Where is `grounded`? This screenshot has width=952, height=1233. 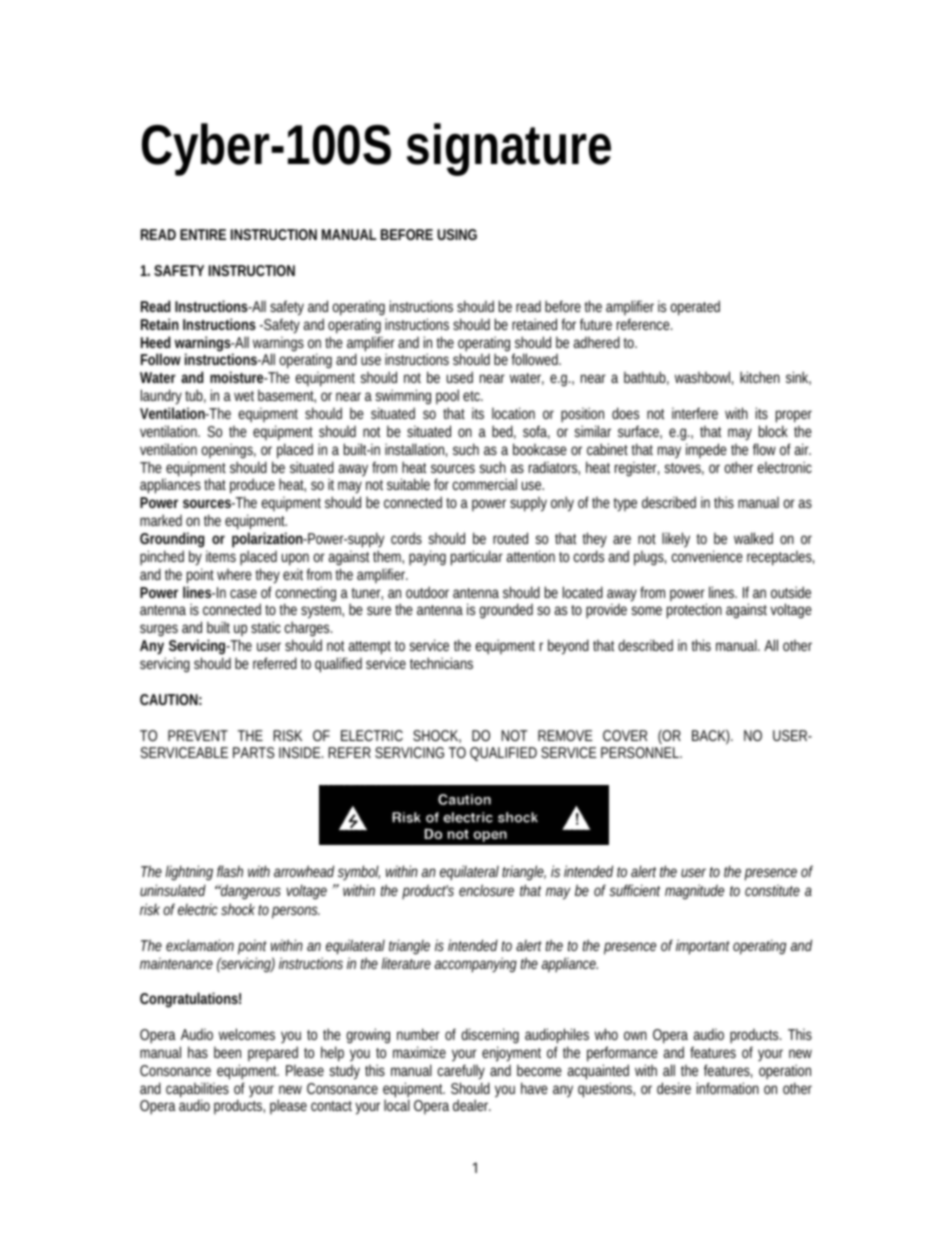 grounded is located at coordinates (506, 611).
